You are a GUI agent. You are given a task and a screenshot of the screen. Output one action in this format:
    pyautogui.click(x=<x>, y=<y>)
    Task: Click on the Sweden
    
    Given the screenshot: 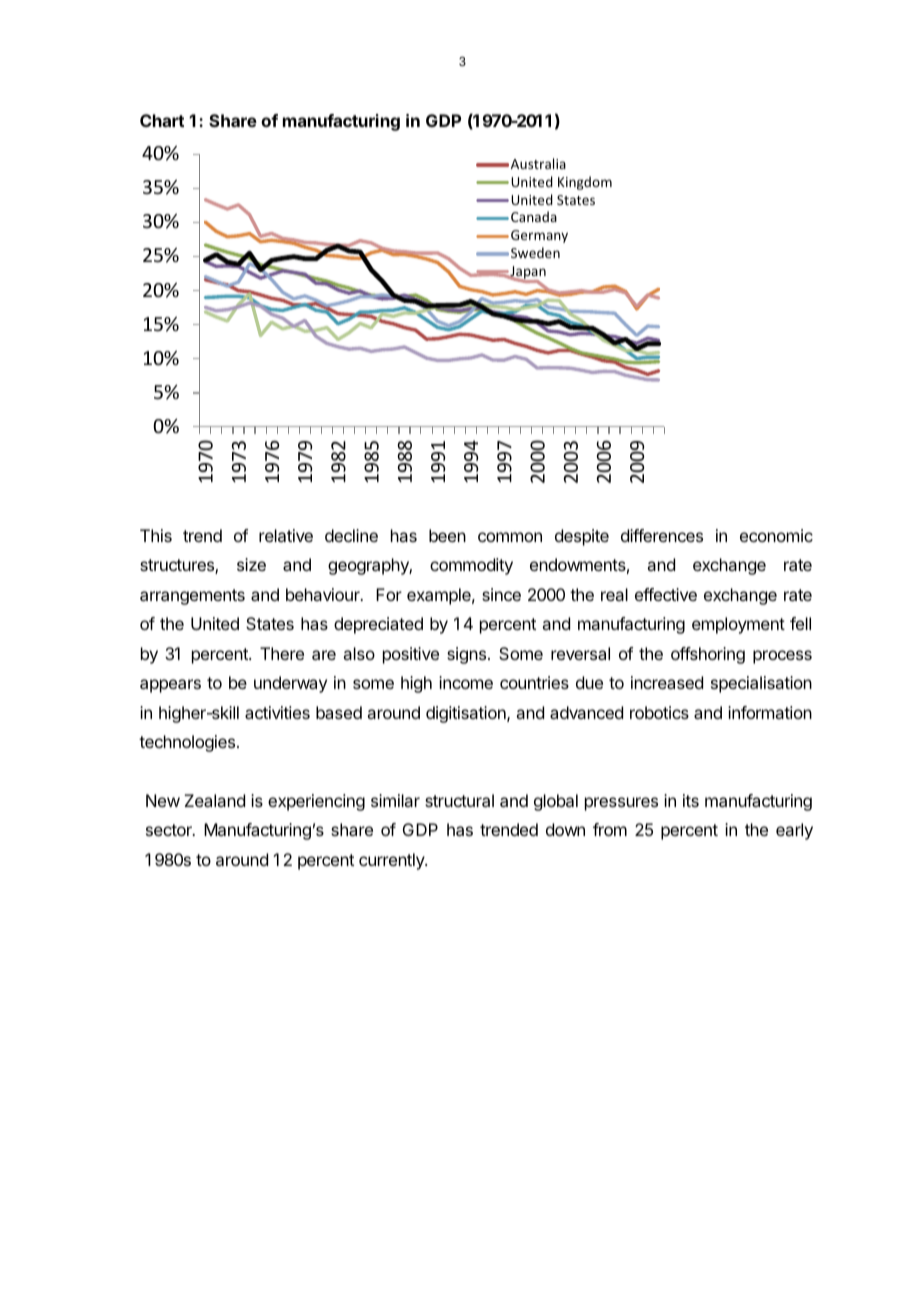 What is the action you would take?
    pyautogui.click(x=535, y=252)
